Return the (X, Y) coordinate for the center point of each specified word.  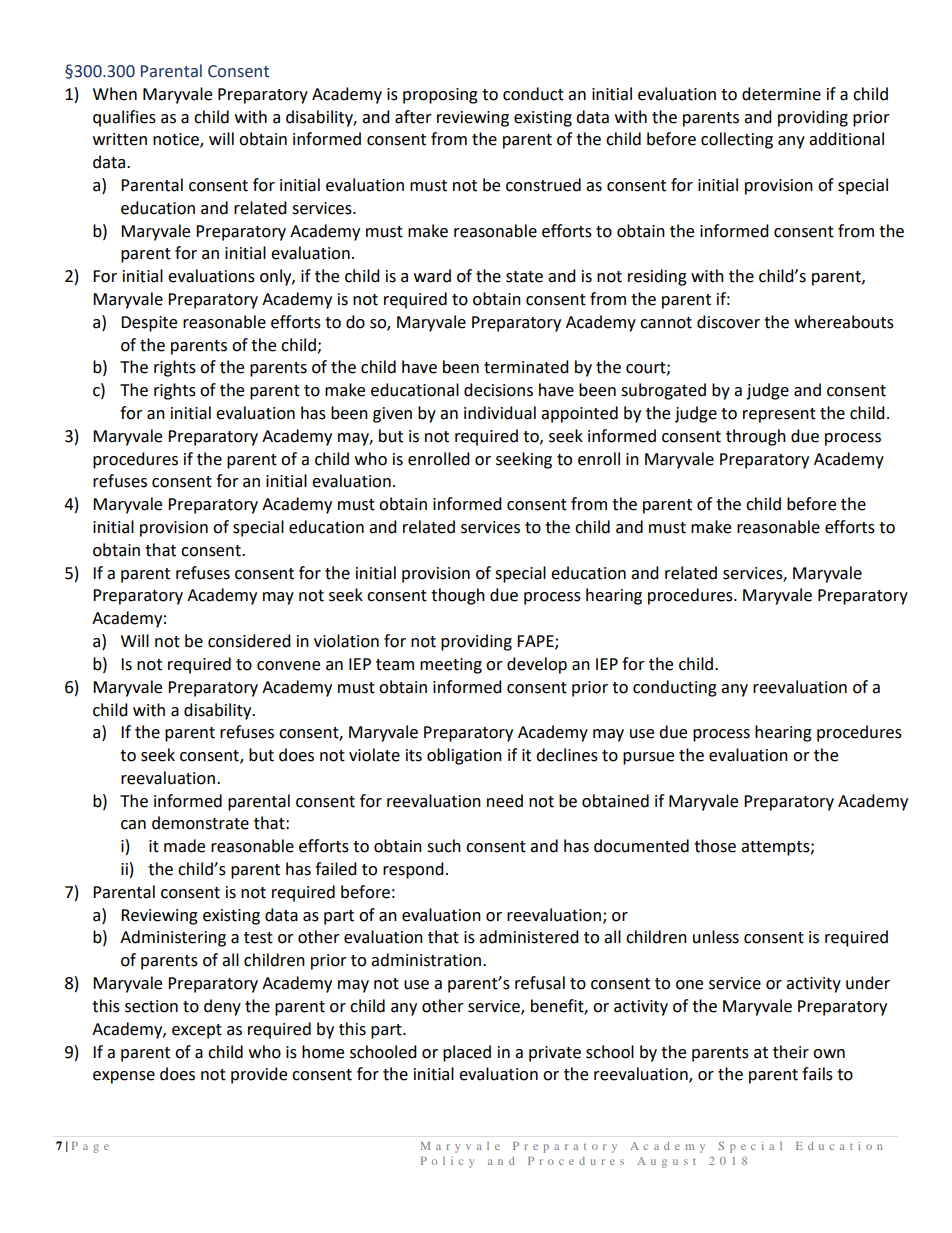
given (392, 415)
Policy (447, 1162)
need (505, 801)
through (756, 437)
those (715, 846)
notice (177, 140)
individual (500, 413)
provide (259, 1075)
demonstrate (200, 823)
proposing (440, 96)
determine (781, 94)
